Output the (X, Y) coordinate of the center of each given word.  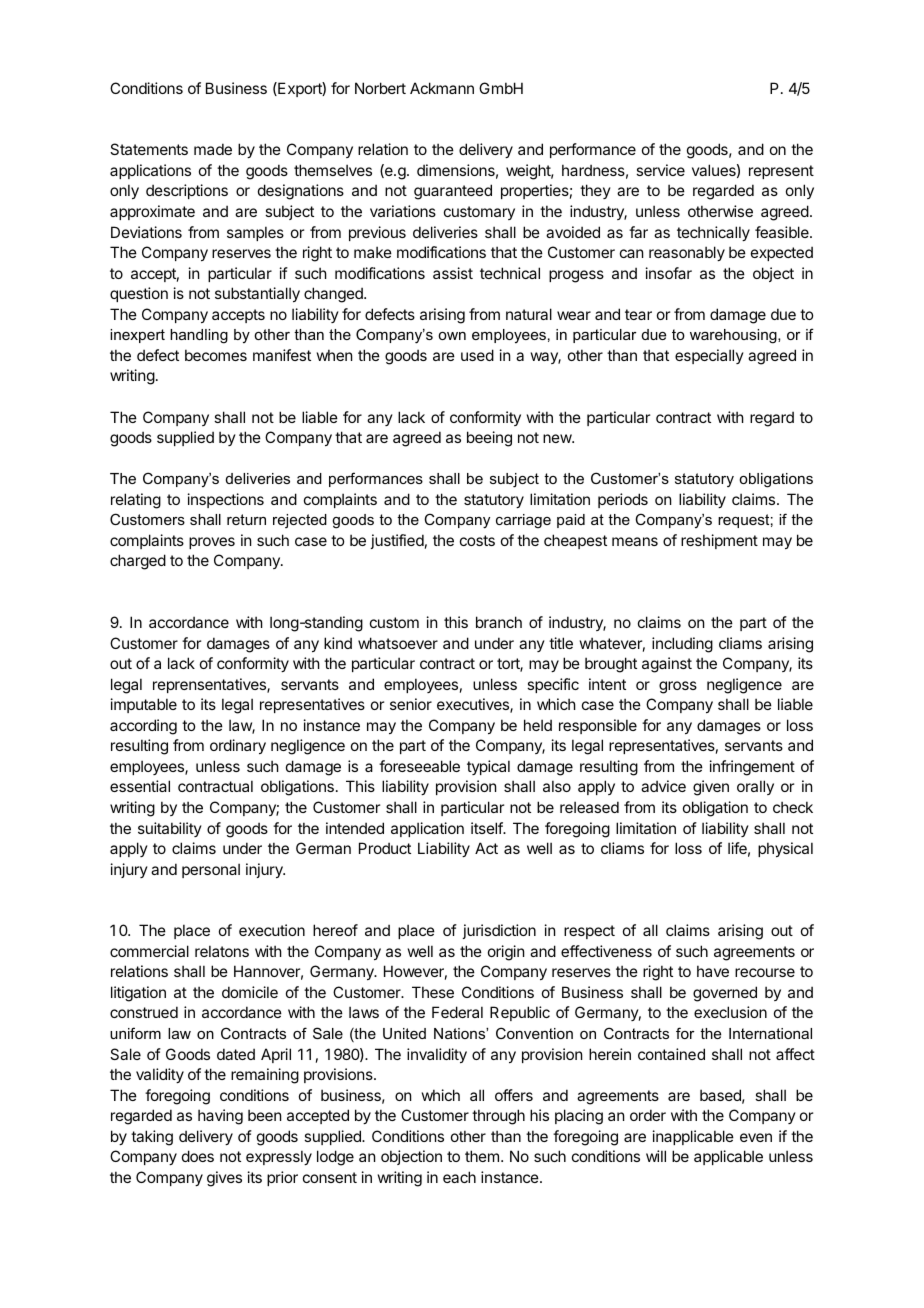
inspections (226, 500)
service (660, 170)
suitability (170, 829)
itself (487, 828)
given (711, 788)
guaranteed (453, 192)
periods (623, 500)
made (213, 149)
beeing (489, 439)
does (198, 1156)
